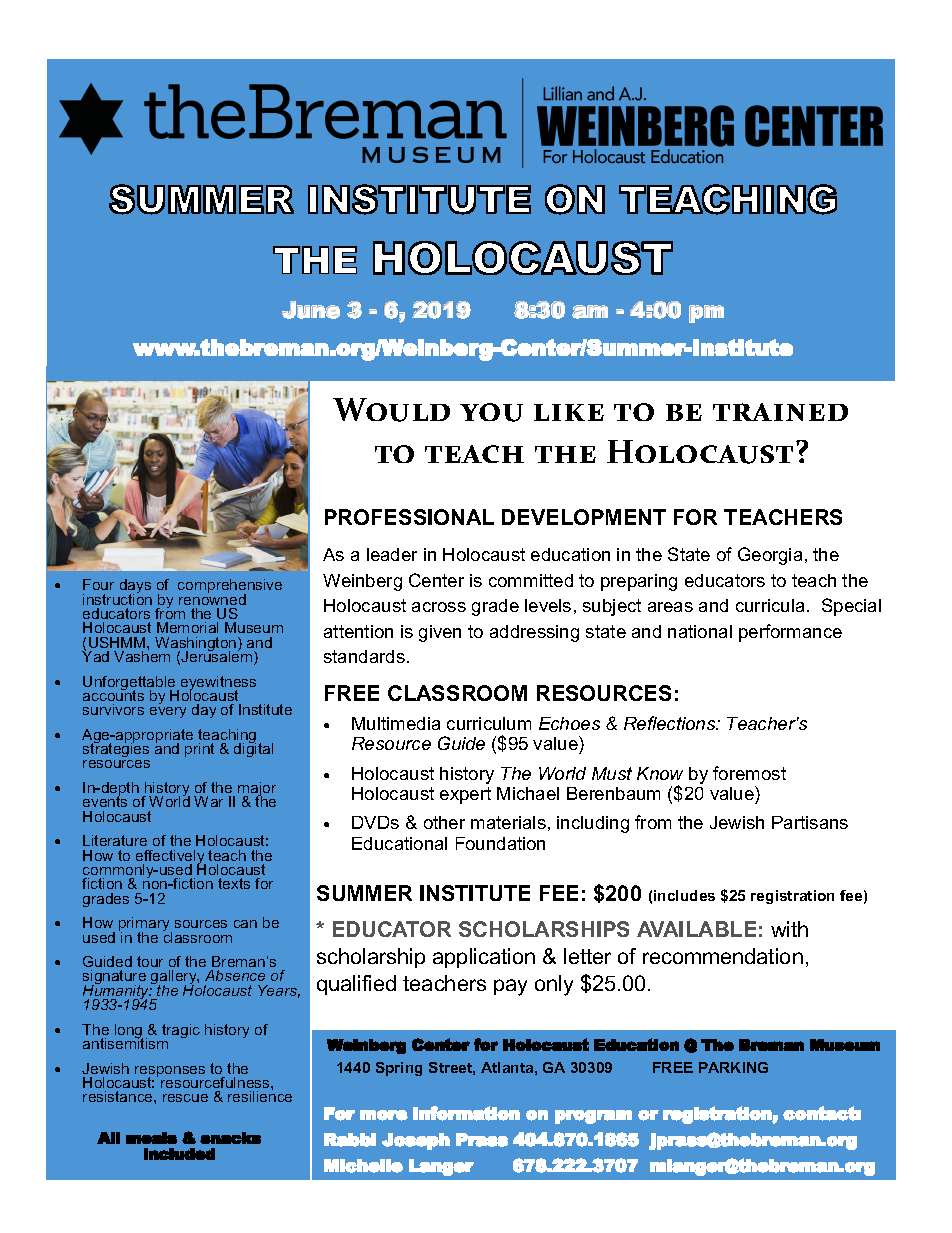 The height and width of the screenshot is (1233, 952). What do you see at coordinates (749, 773) in the screenshot?
I see `foremost` at bounding box center [749, 773].
